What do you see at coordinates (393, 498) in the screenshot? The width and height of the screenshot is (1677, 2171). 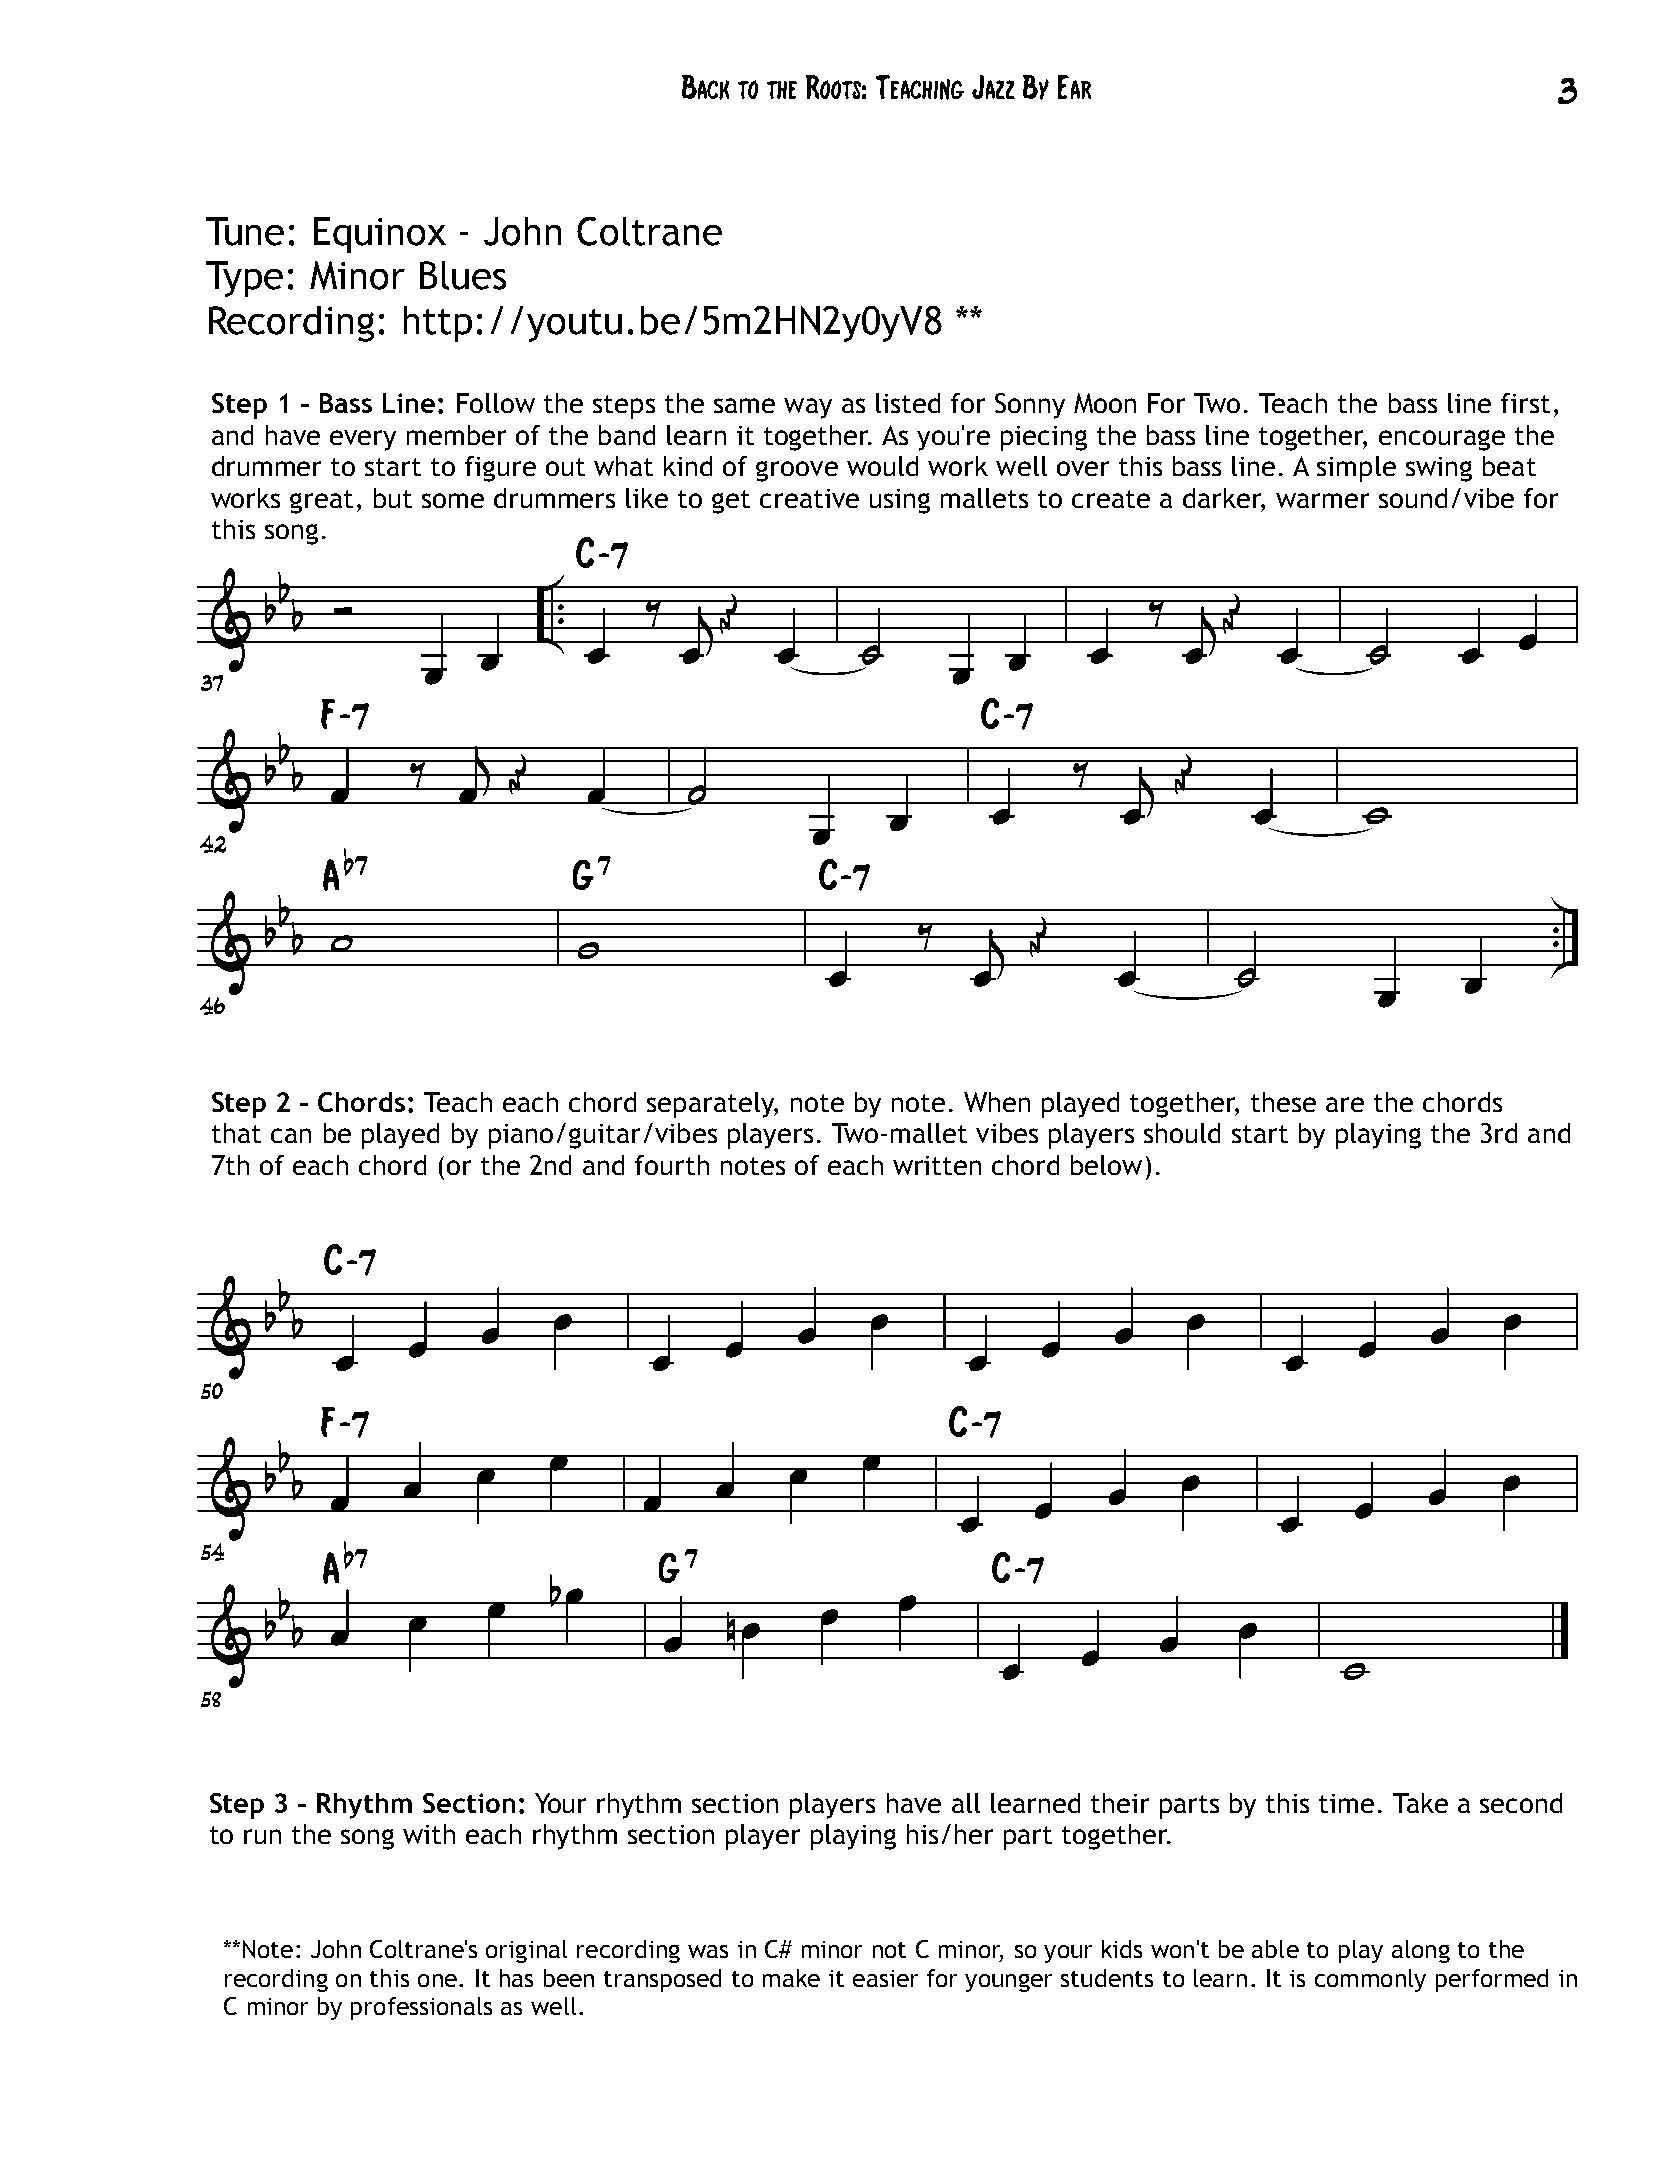 I see `but` at bounding box center [393, 498].
